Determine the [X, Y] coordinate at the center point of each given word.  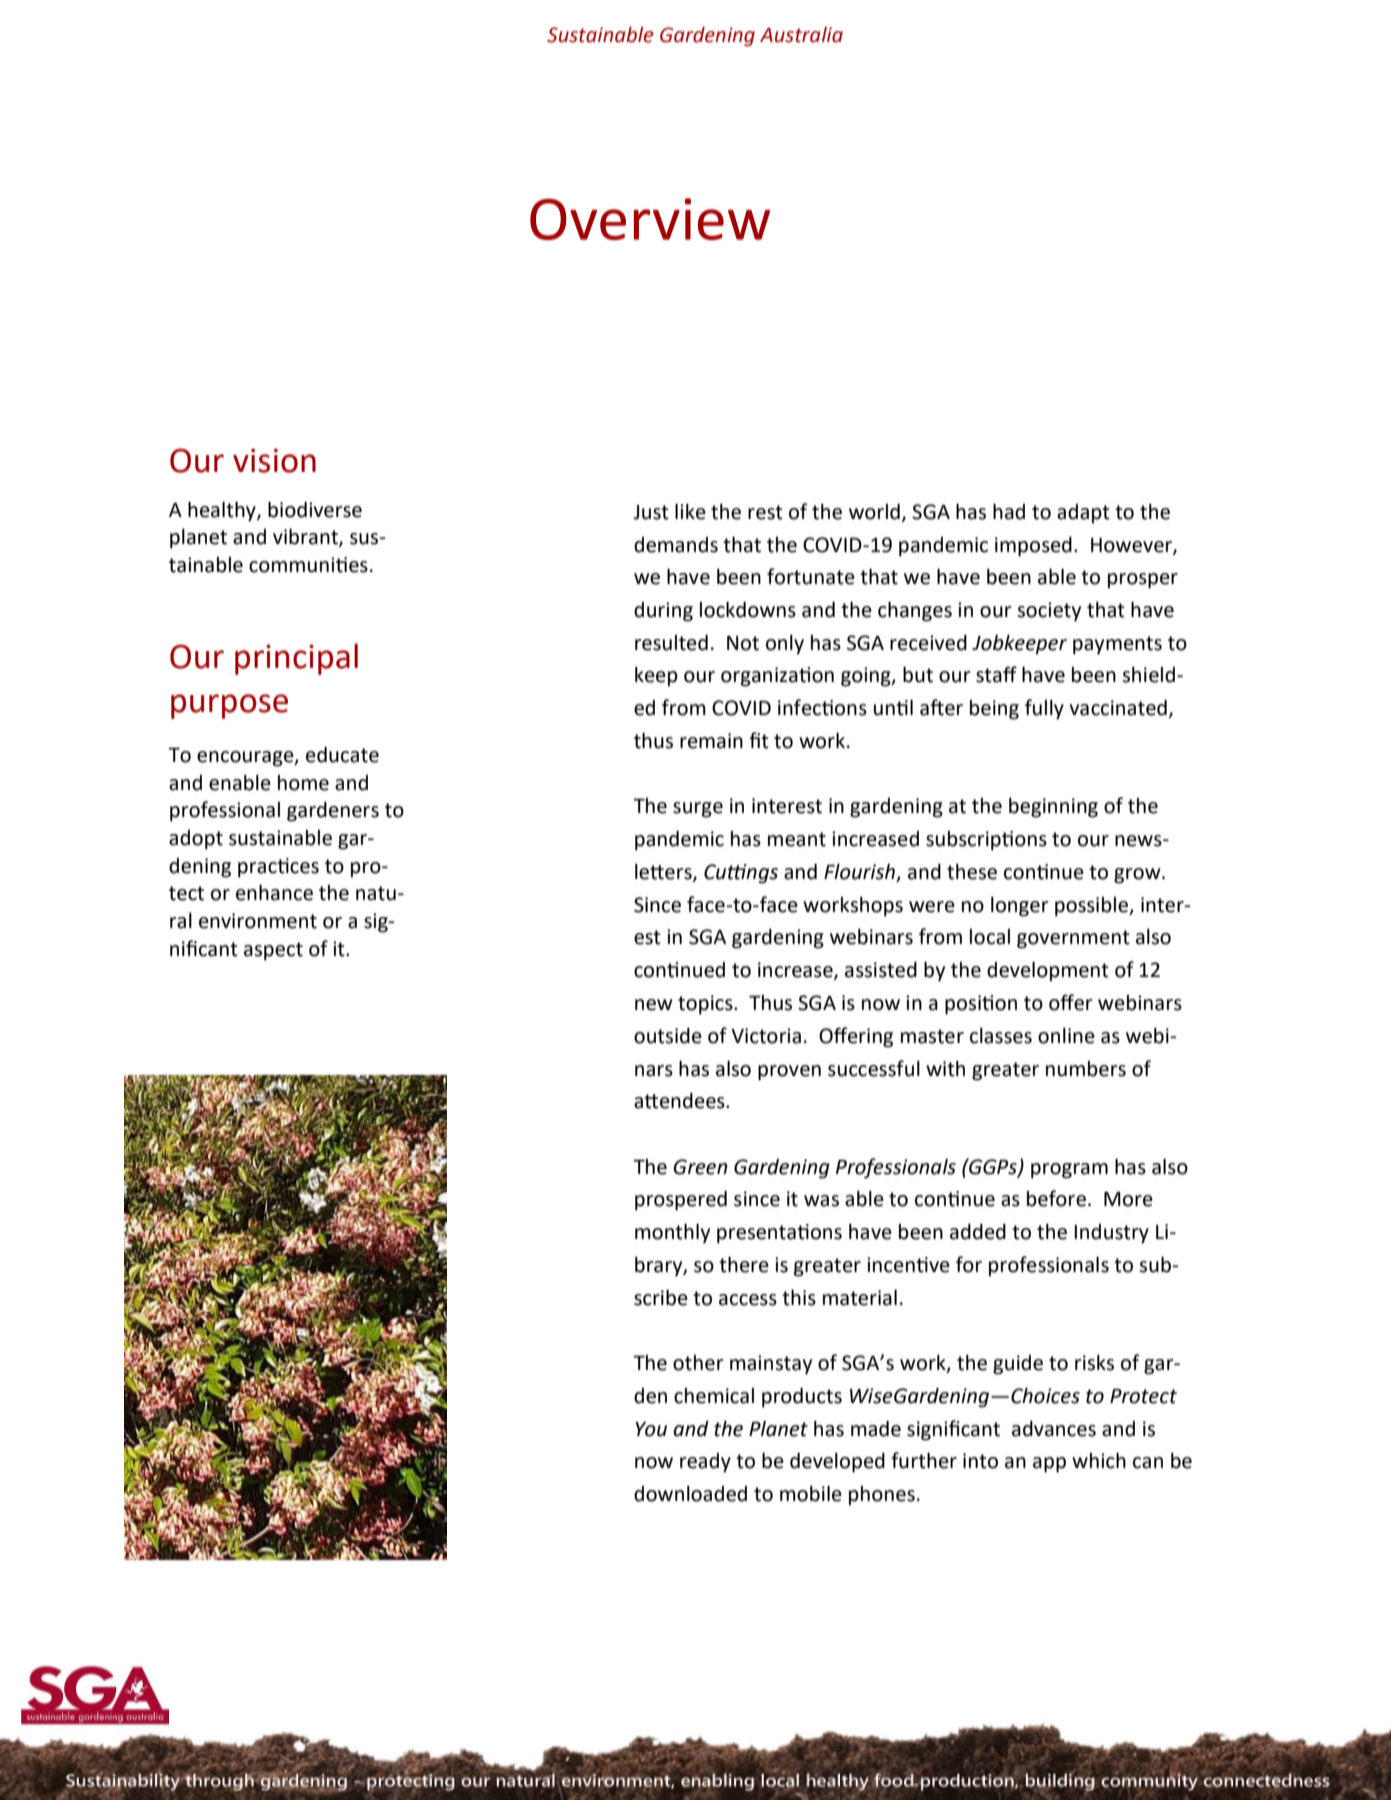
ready [705, 1463]
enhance [274, 892]
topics [706, 1005]
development [1048, 971]
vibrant [306, 537]
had [1009, 511]
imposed [1033, 546]
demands [676, 545]
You [651, 1429]
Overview [650, 219]
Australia [801, 35]
